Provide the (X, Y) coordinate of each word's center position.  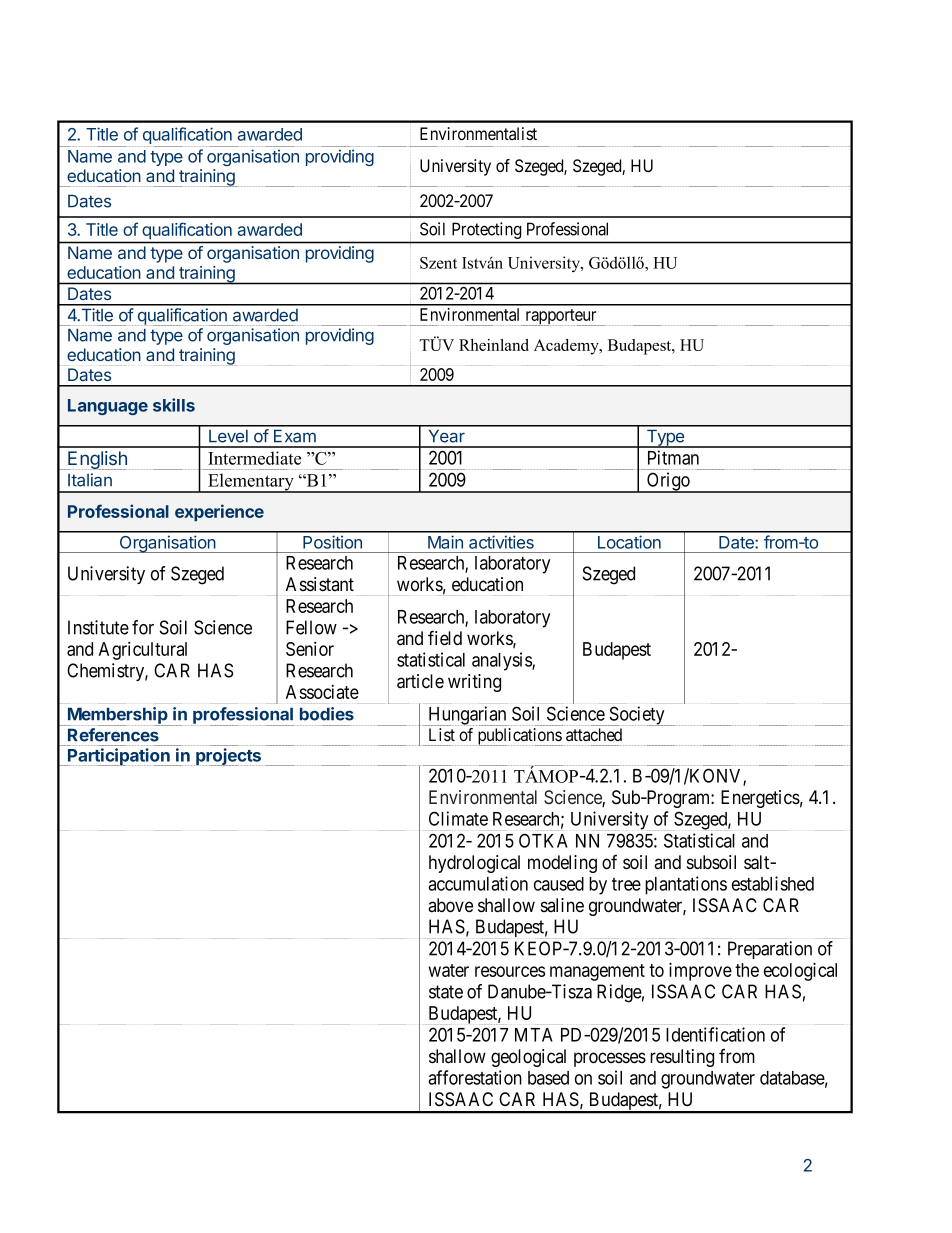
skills (174, 405)
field (445, 638)
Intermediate (254, 458)
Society (637, 716)
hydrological (474, 864)
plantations (686, 885)
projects (228, 757)
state (446, 992)
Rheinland (494, 345)
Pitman (673, 457)
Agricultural (143, 650)
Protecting (486, 230)
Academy (567, 347)
